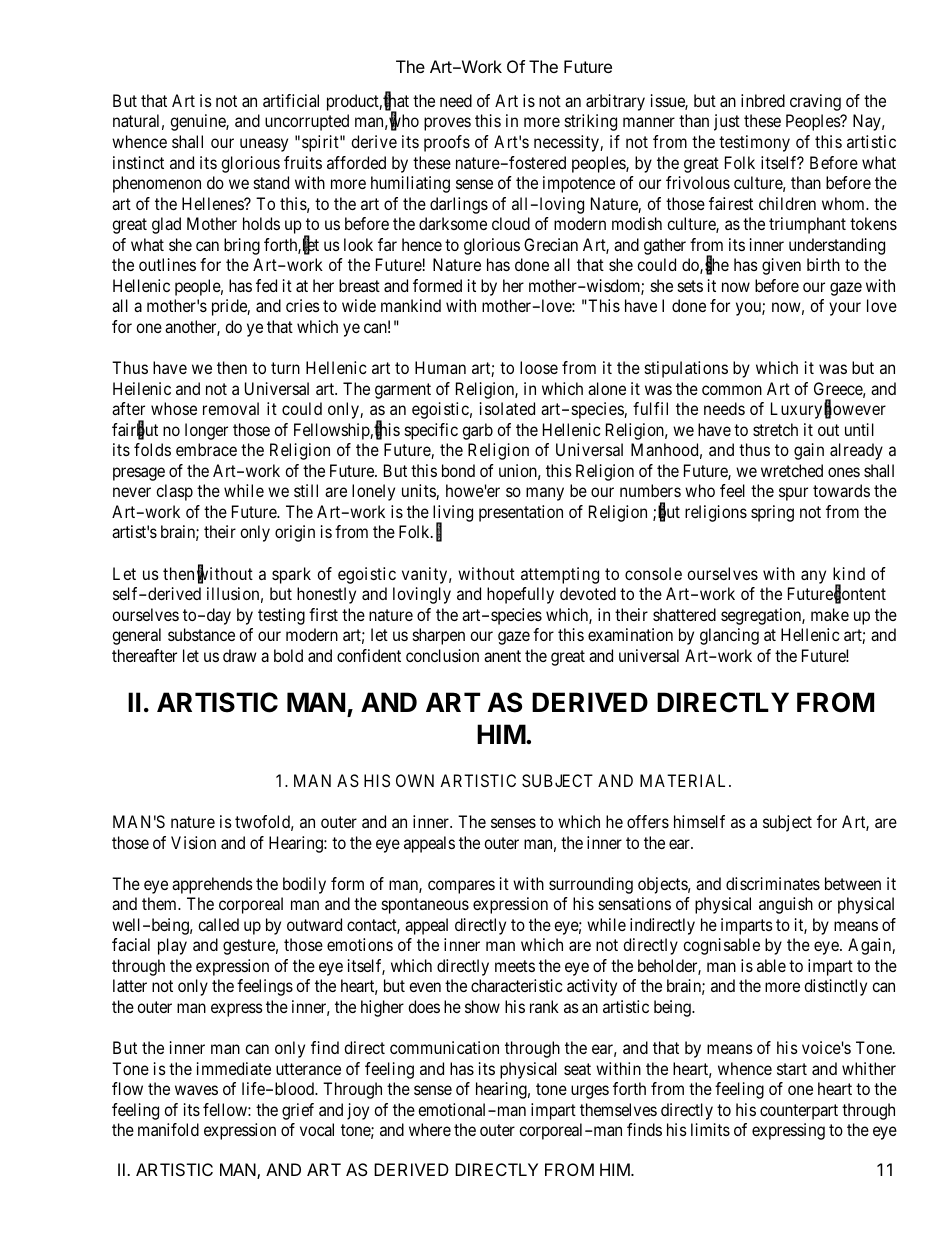 The width and height of the screenshot is (952, 1233). I want to click on where, so click(430, 1129).
